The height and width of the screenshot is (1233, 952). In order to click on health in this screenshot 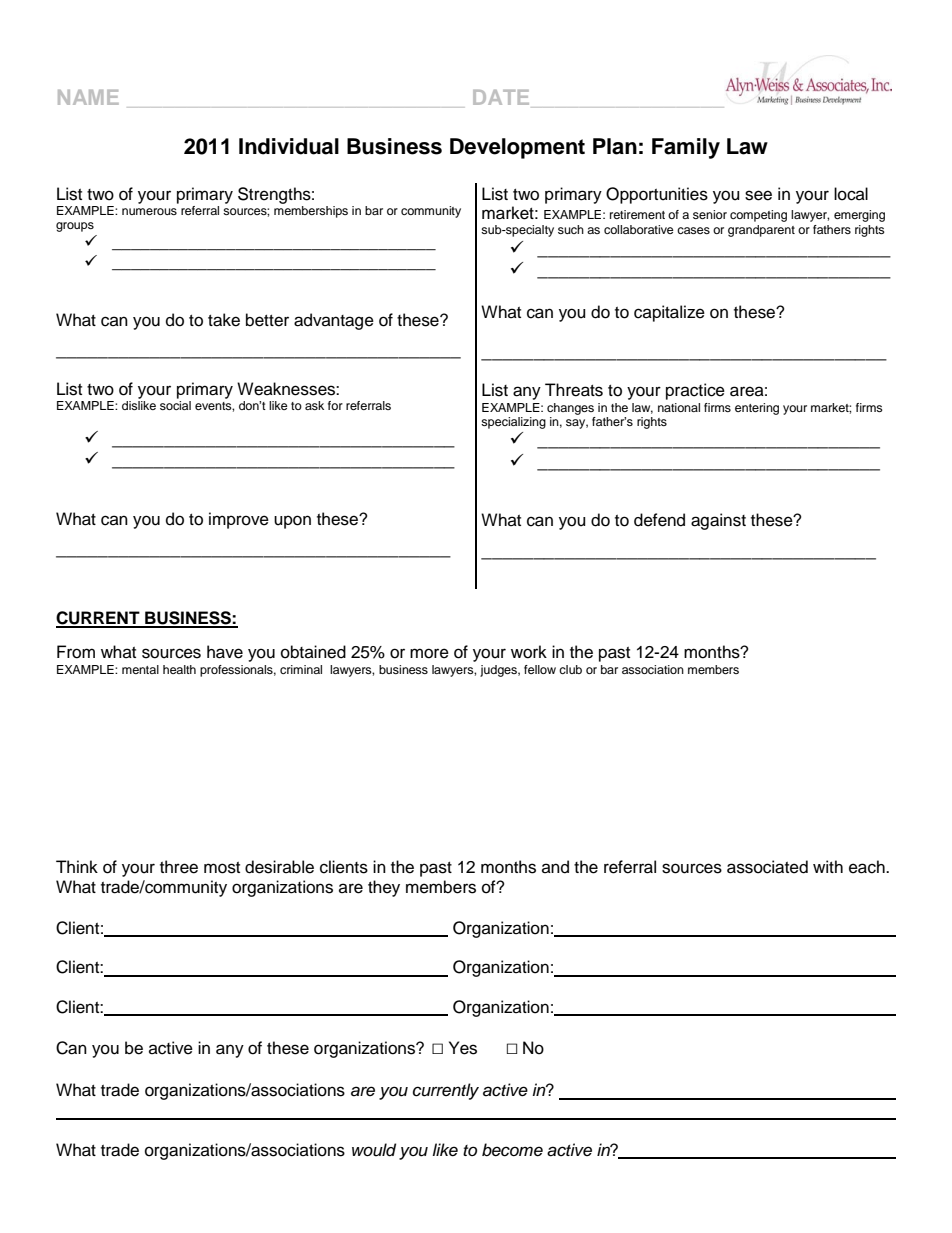, I will do `click(179, 669)`.
